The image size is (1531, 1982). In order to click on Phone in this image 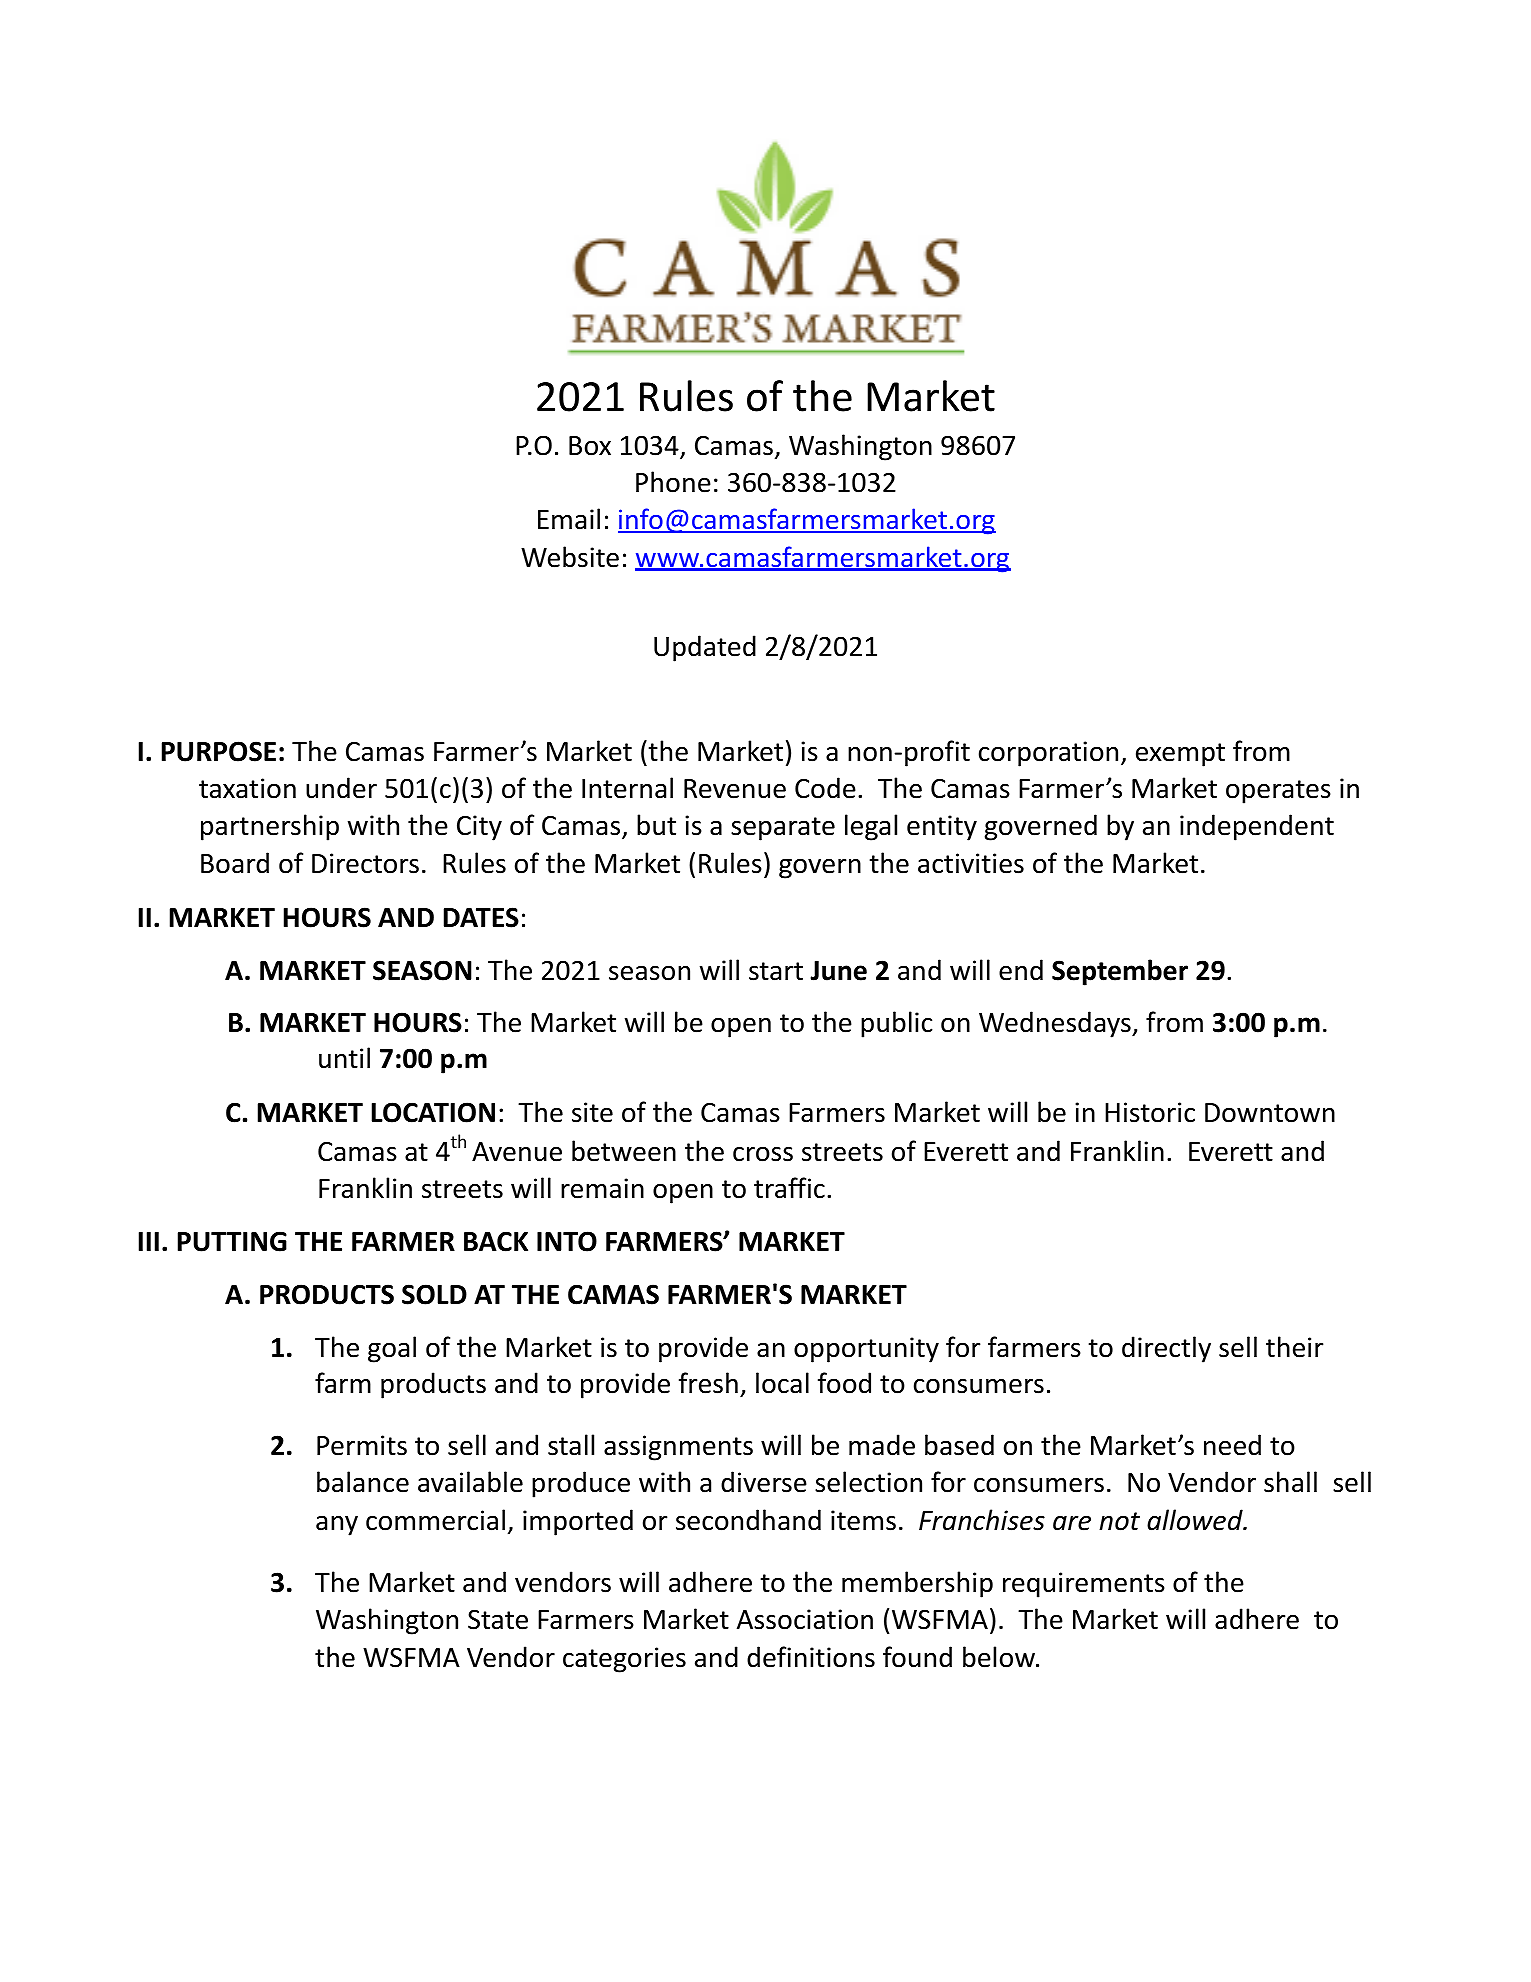, I will do `click(673, 482)`.
